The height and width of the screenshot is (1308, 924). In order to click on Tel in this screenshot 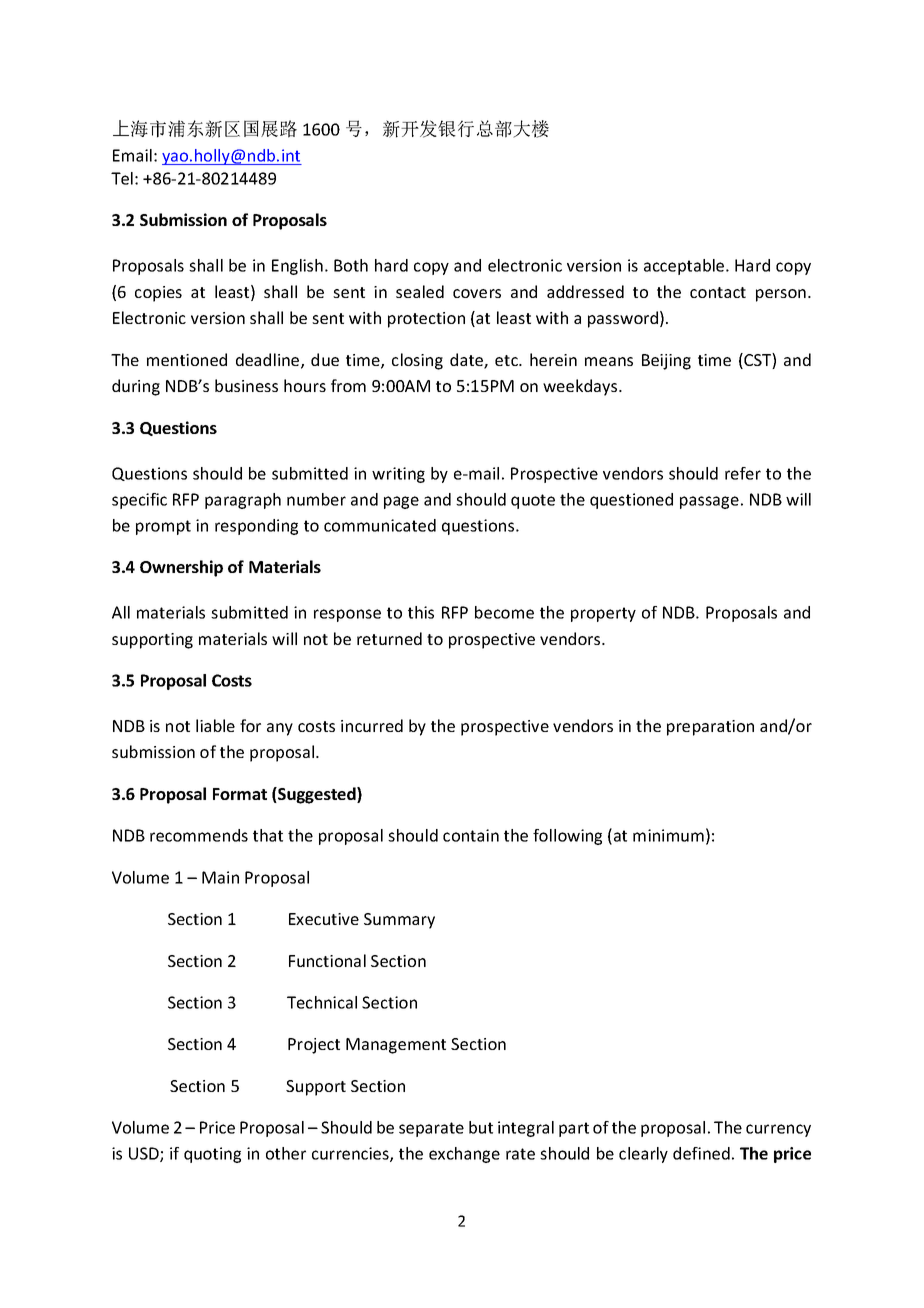, I will do `click(122, 178)`.
